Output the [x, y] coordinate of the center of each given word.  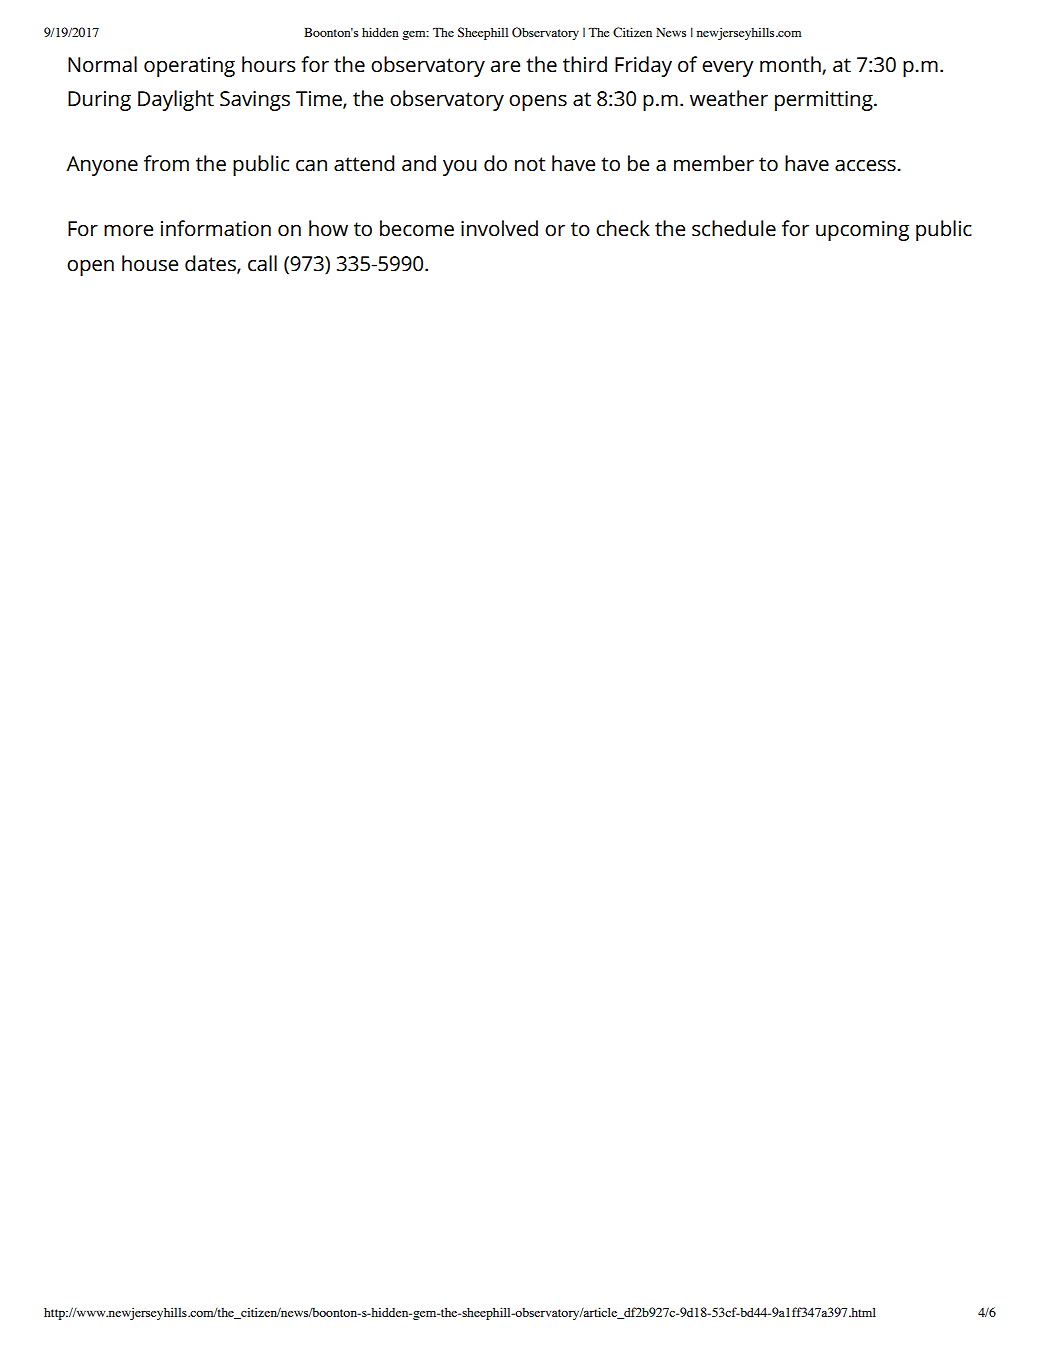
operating [189, 67]
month [791, 65]
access [866, 166]
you [460, 168]
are [505, 67]
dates [211, 264]
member [714, 163]
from [166, 163]
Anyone [102, 166]
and [419, 163]
